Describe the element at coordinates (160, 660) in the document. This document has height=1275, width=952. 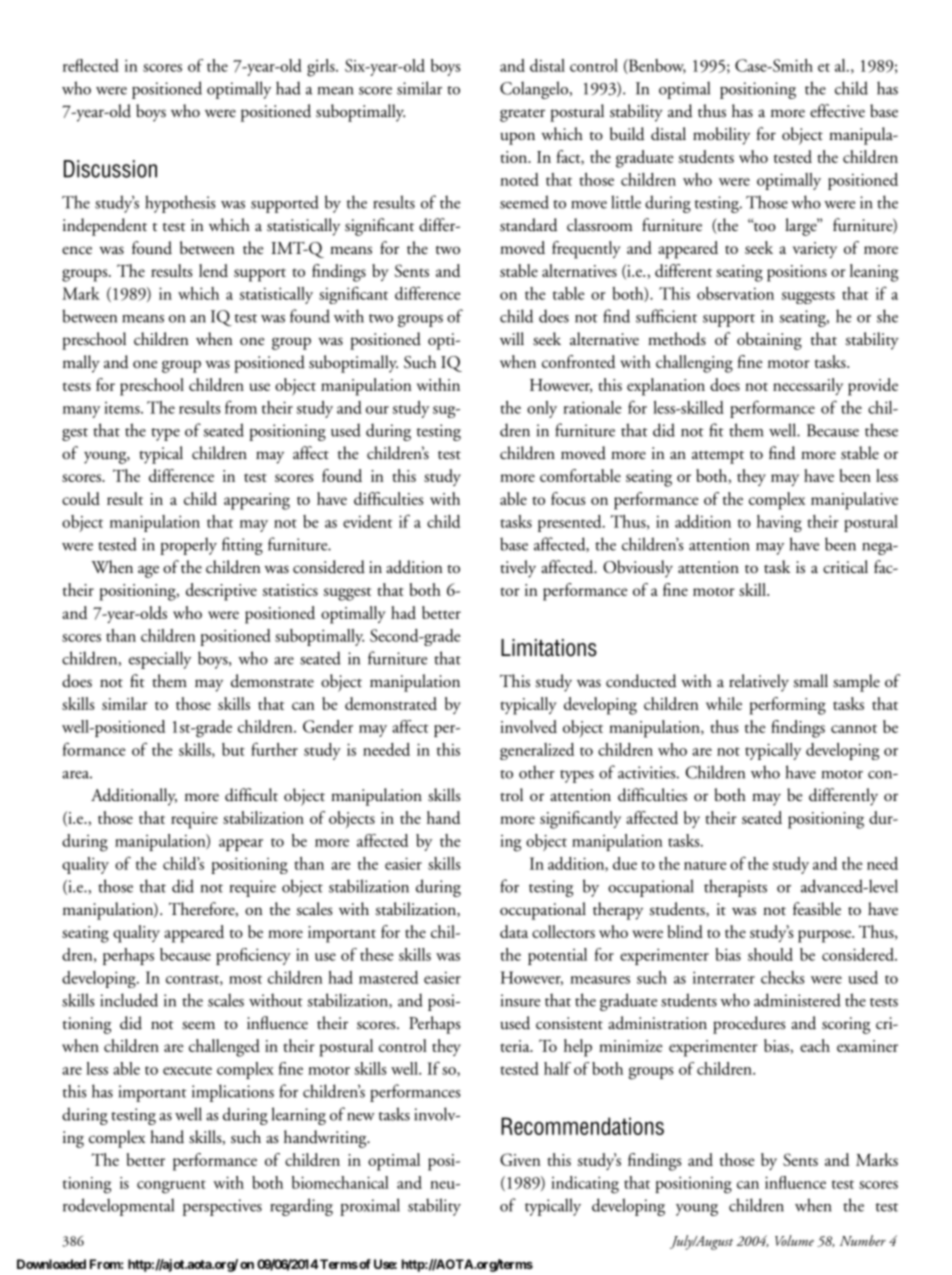
I see `especially` at that location.
